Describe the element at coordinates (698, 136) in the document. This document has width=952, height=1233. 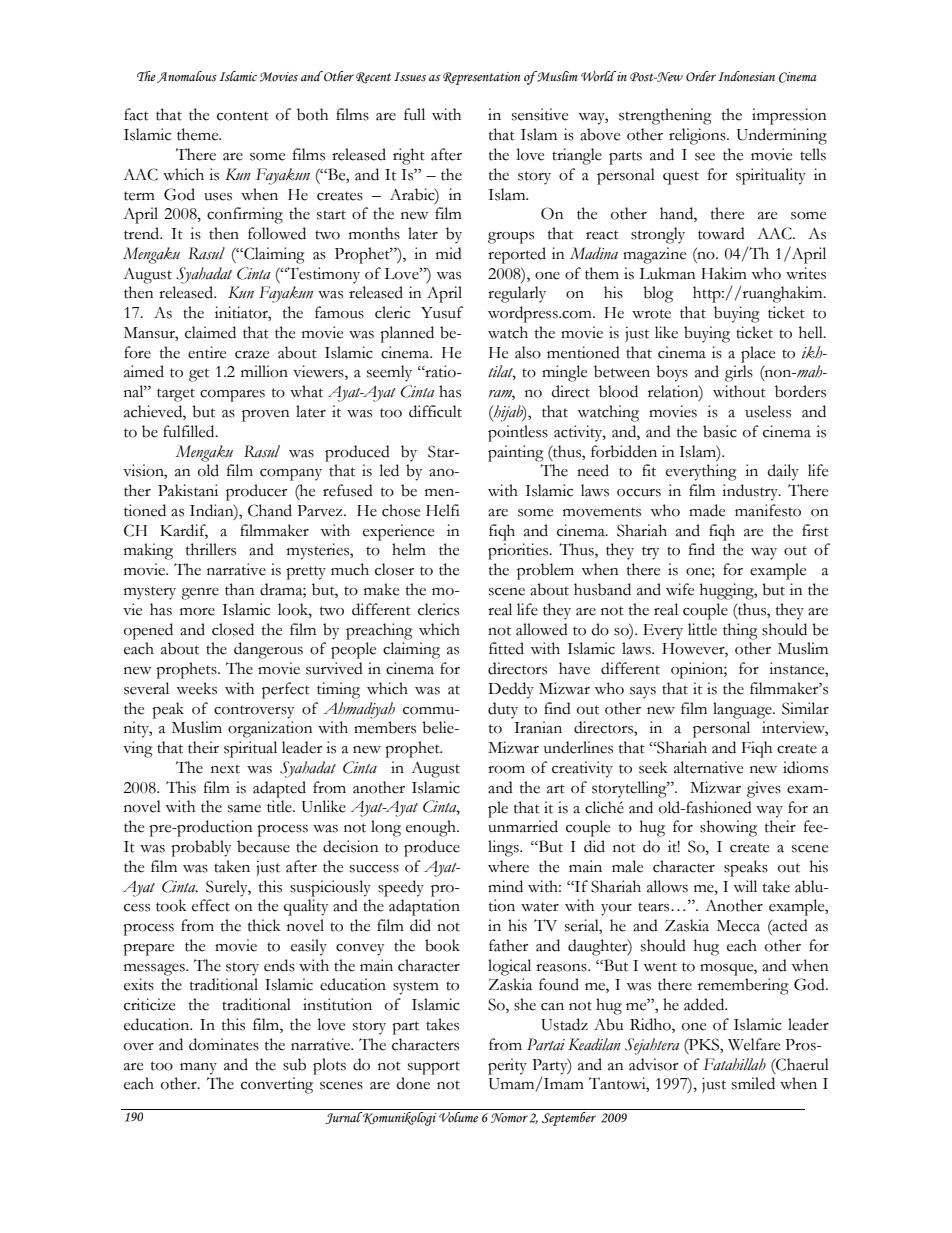
I see `religions` at that location.
